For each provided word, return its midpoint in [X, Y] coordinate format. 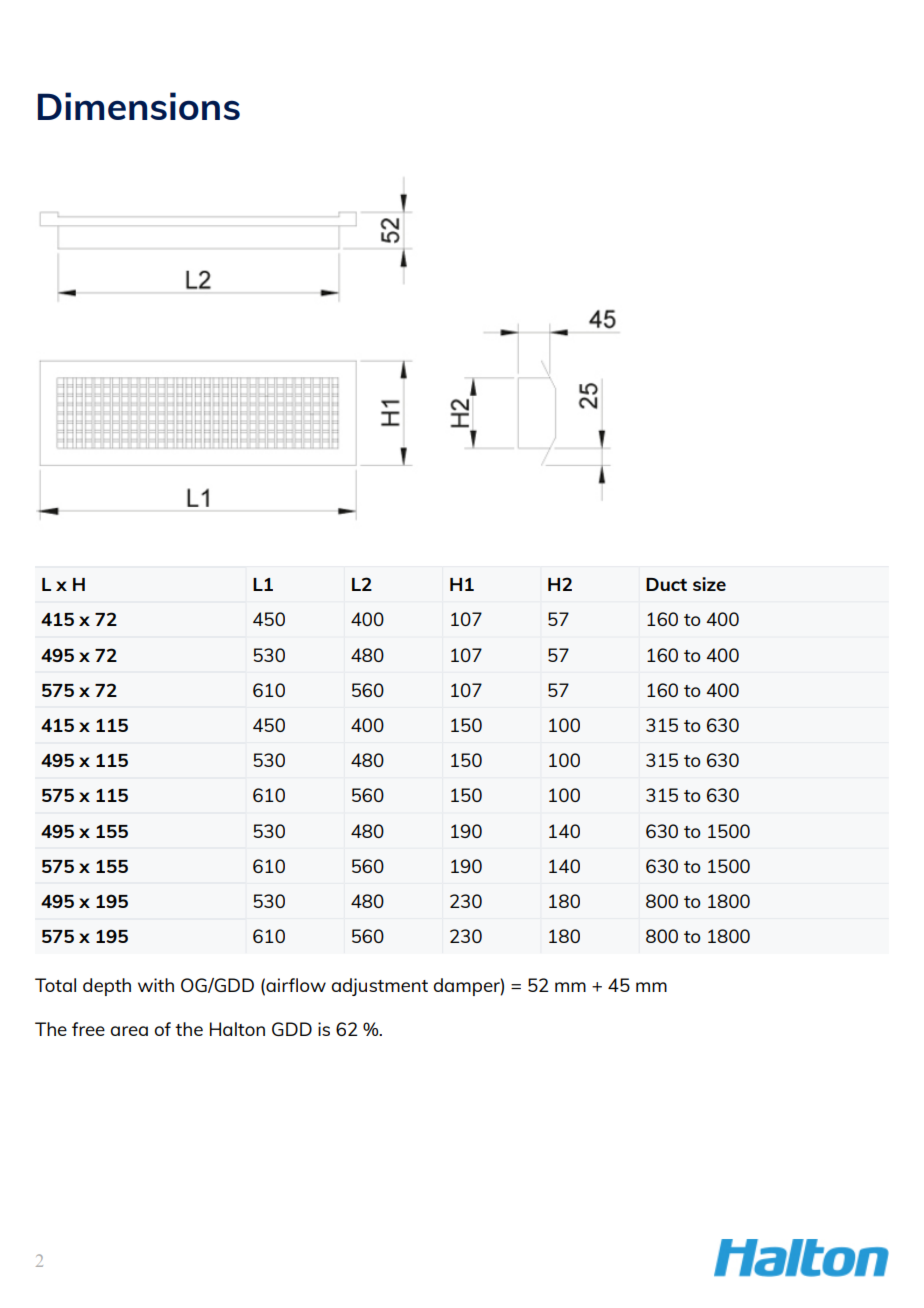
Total [55, 985]
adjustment [379, 987]
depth [107, 987]
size [709, 584]
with [156, 985]
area [129, 1031]
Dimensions [139, 106]
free [88, 1029]
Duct [666, 584]
